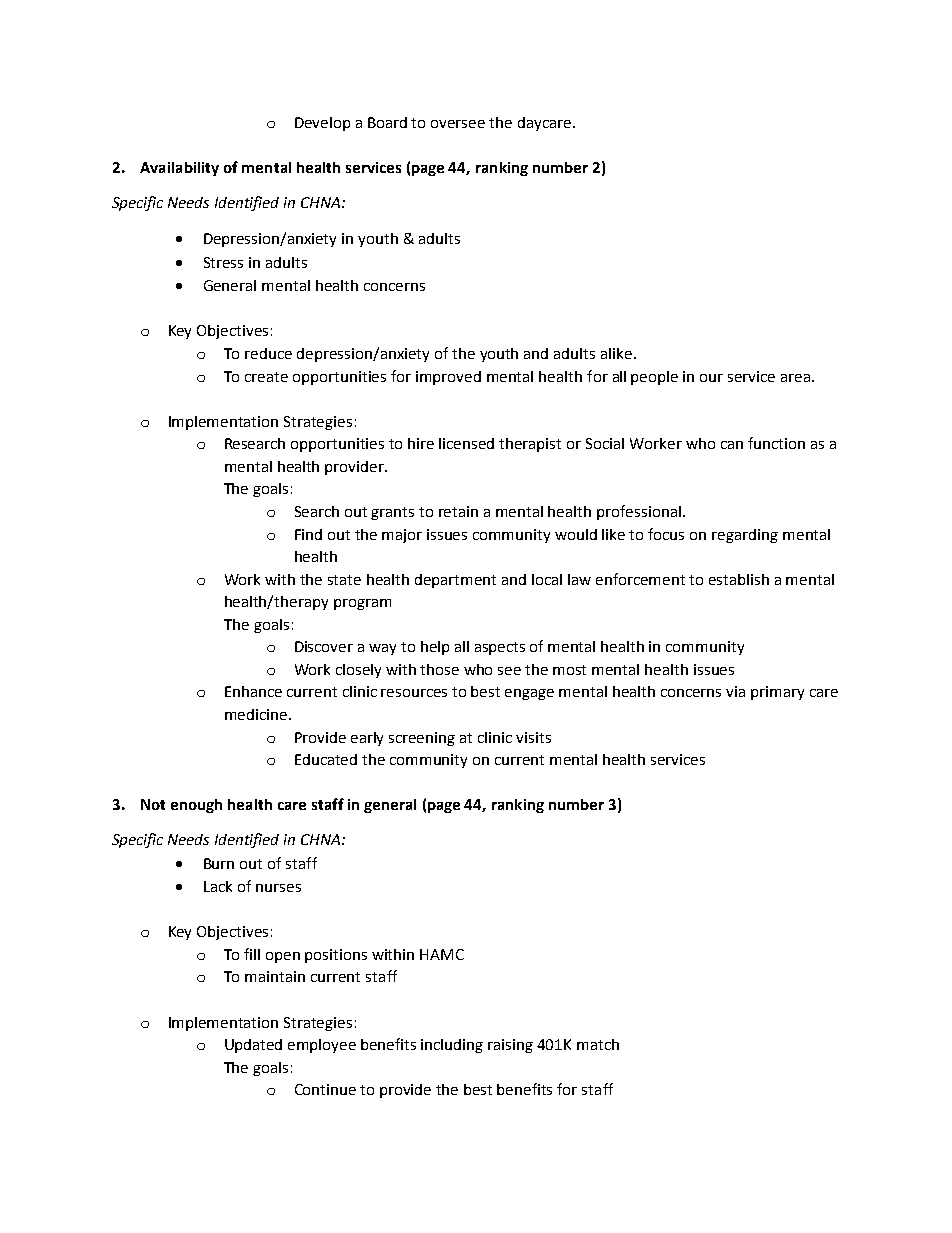 The height and width of the document is (1233, 952). What do you see at coordinates (795, 378) in the document?
I see `area` at bounding box center [795, 378].
